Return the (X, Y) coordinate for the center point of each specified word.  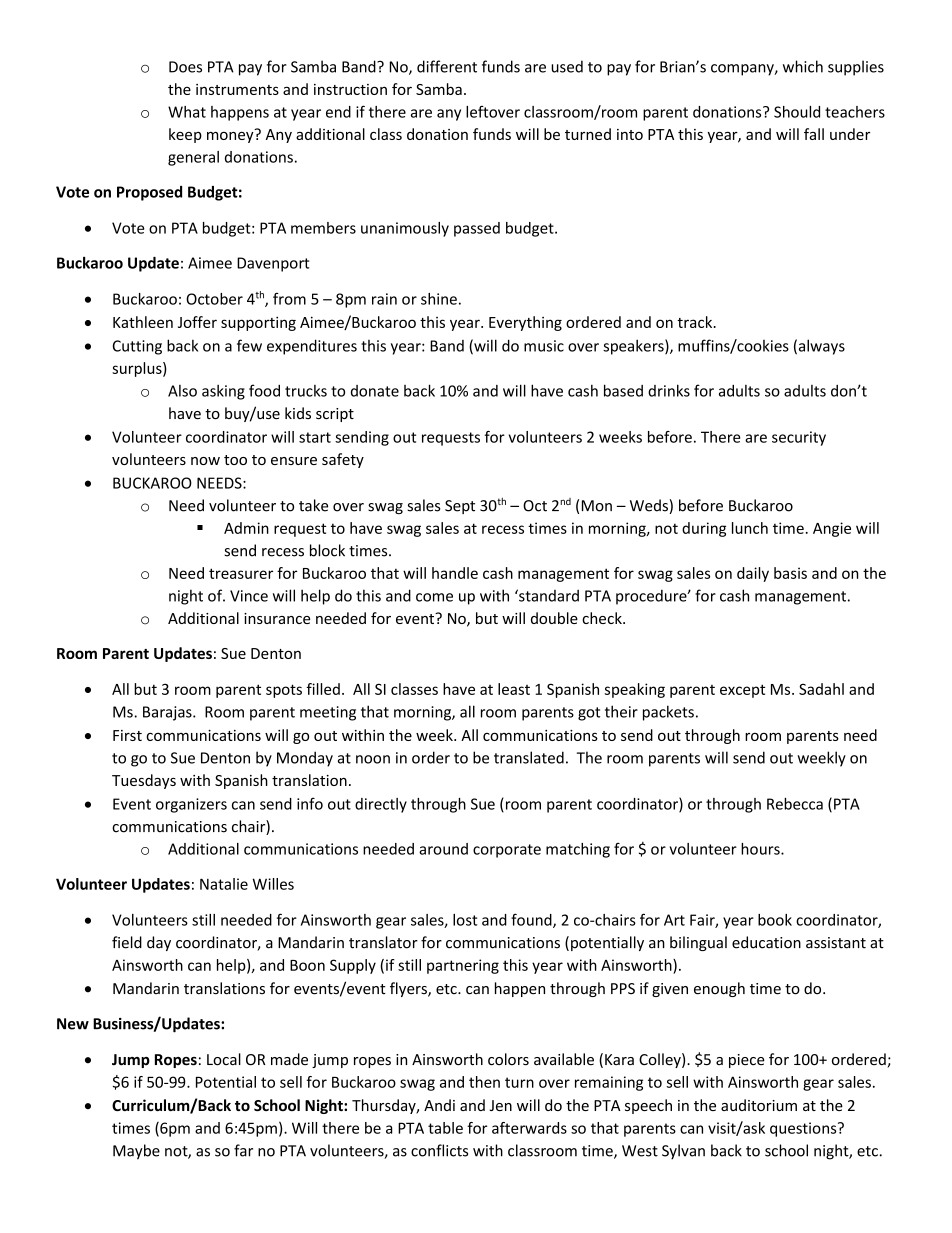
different (447, 66)
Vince (249, 596)
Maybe (136, 1152)
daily (753, 574)
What (187, 112)
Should (797, 112)
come (434, 597)
